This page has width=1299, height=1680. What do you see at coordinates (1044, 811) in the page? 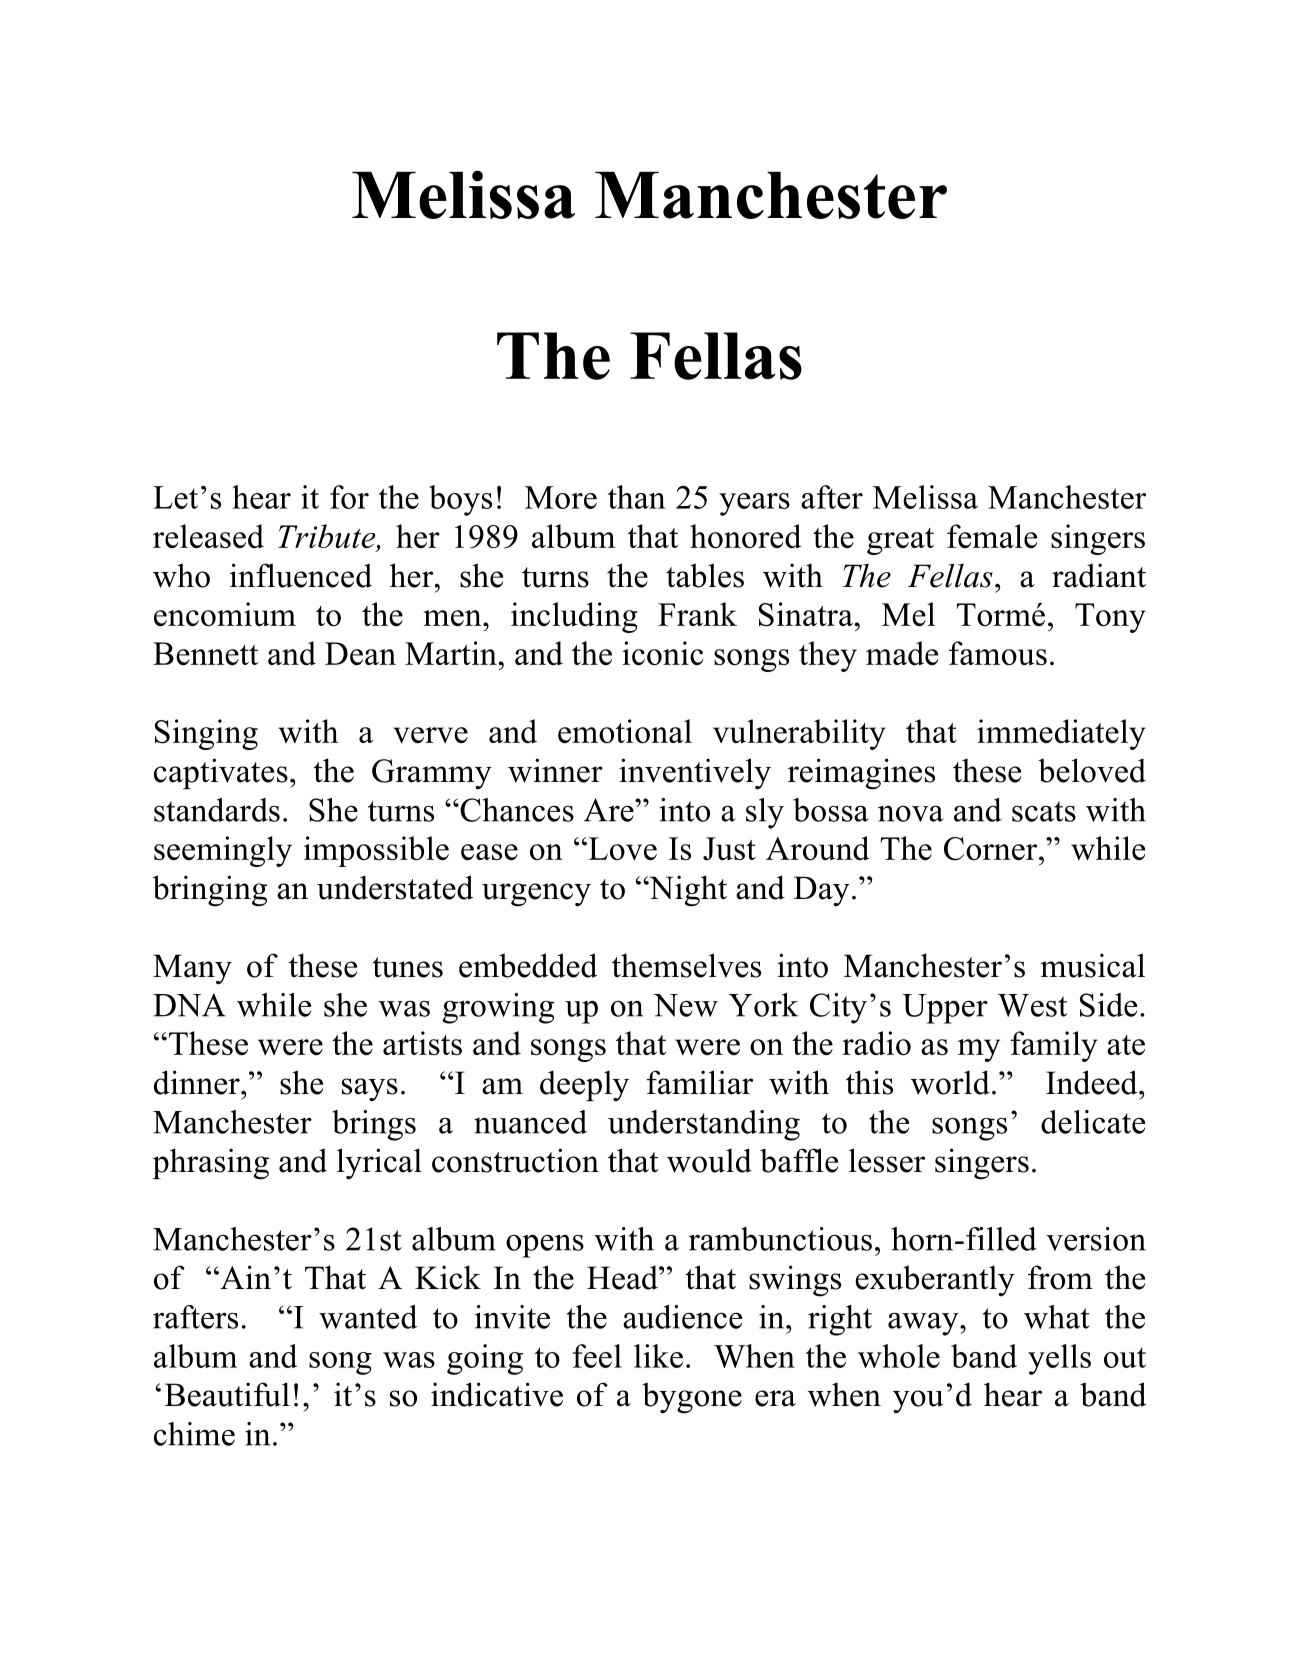
I see `scats` at bounding box center [1044, 811].
